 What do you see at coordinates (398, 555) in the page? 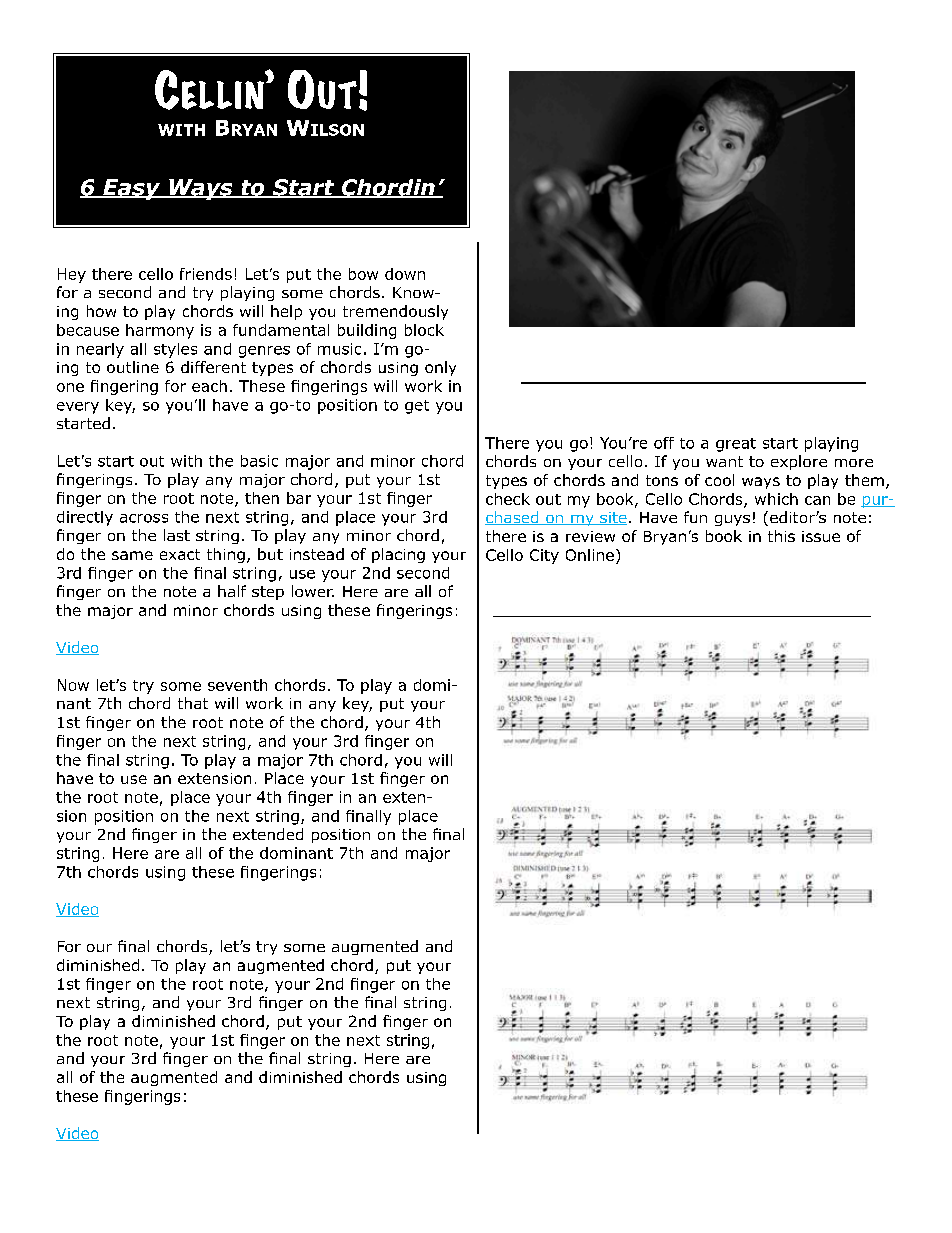
I see `placing` at bounding box center [398, 555].
